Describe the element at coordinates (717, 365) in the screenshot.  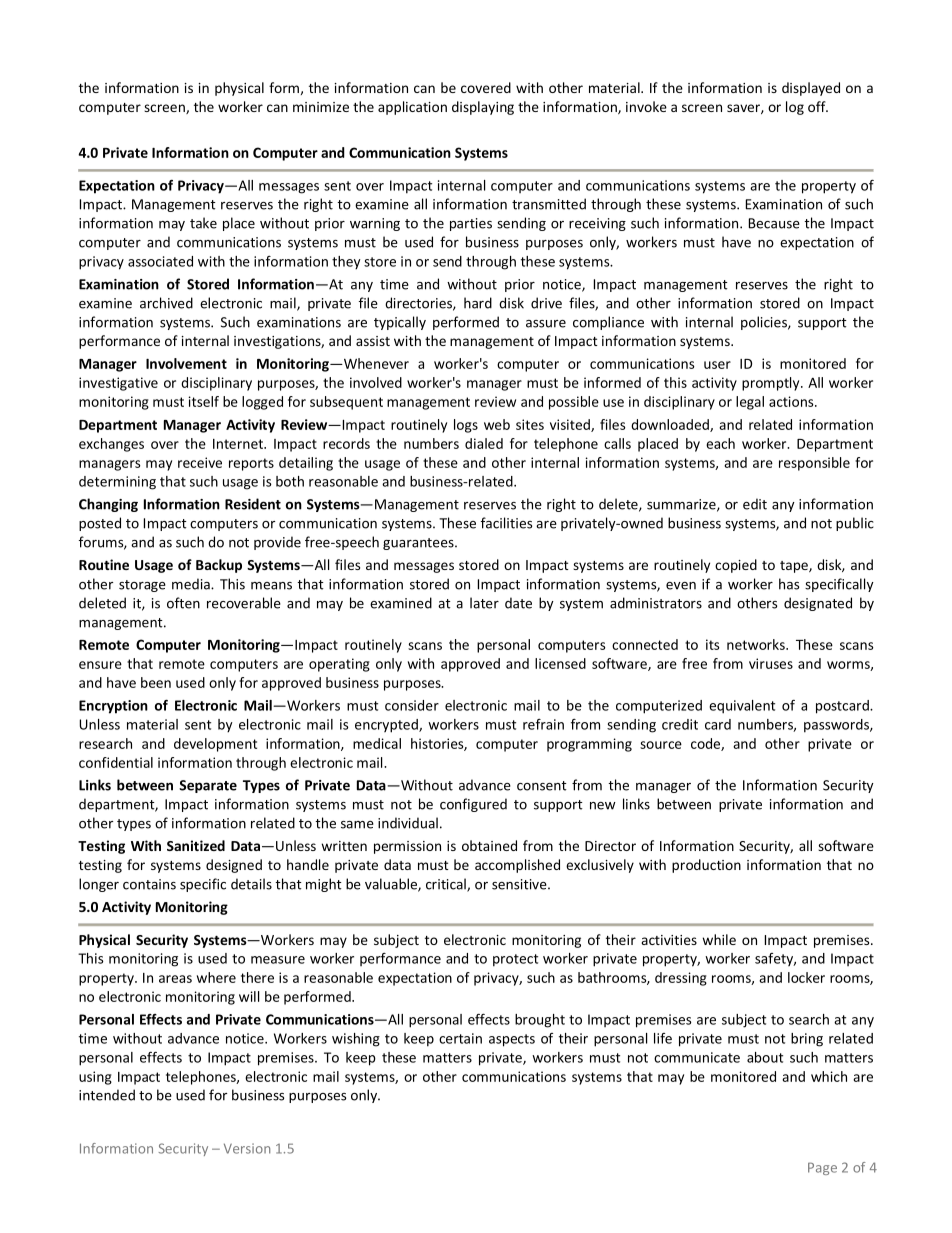
I see `user` at that location.
